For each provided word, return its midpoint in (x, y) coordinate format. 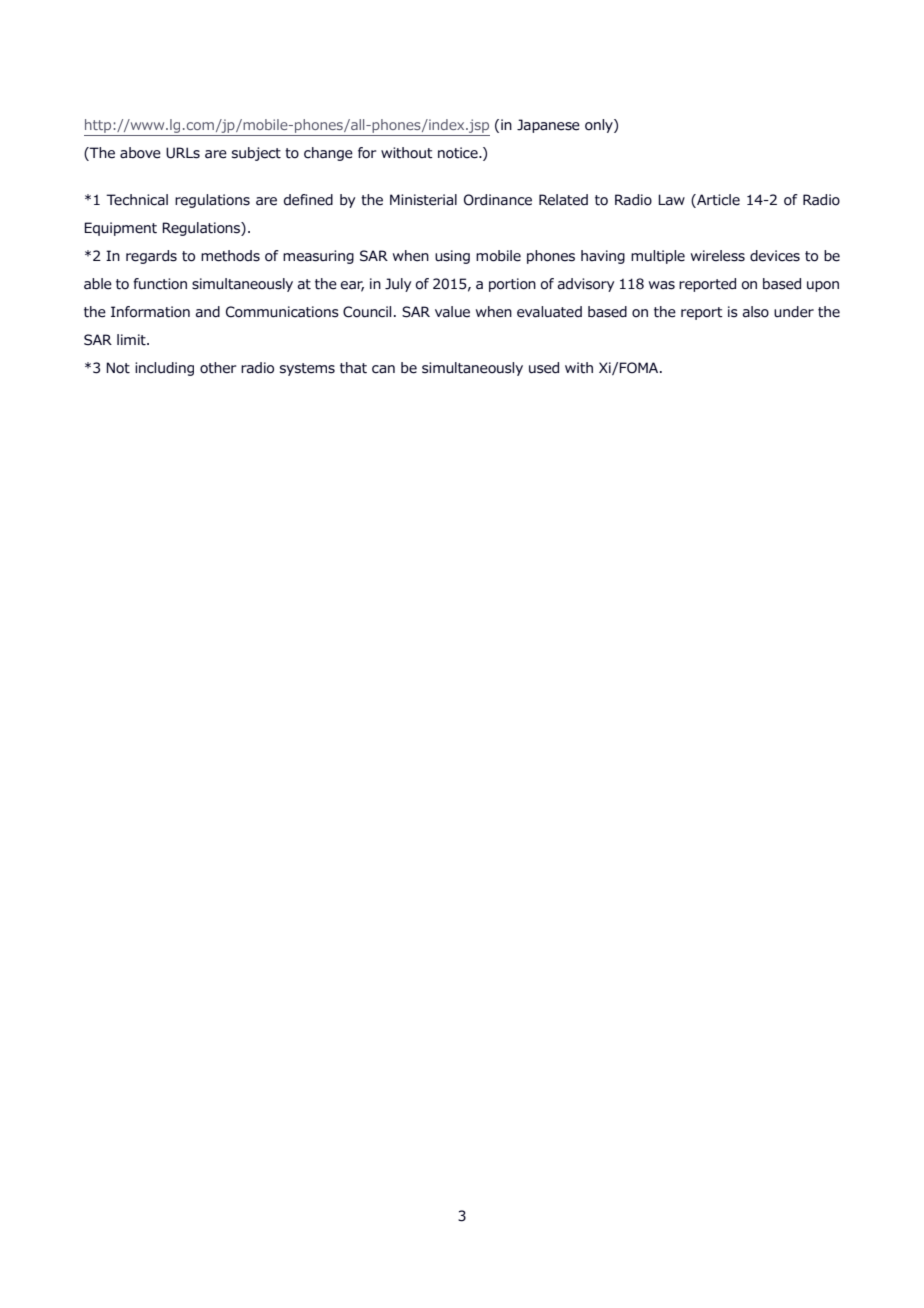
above (140, 153)
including (164, 369)
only (600, 126)
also (756, 312)
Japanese (548, 126)
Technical (137, 200)
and (208, 312)
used (544, 368)
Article (717, 200)
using (452, 257)
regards (151, 257)
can (383, 369)
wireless (718, 256)
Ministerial (423, 200)
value (452, 312)
